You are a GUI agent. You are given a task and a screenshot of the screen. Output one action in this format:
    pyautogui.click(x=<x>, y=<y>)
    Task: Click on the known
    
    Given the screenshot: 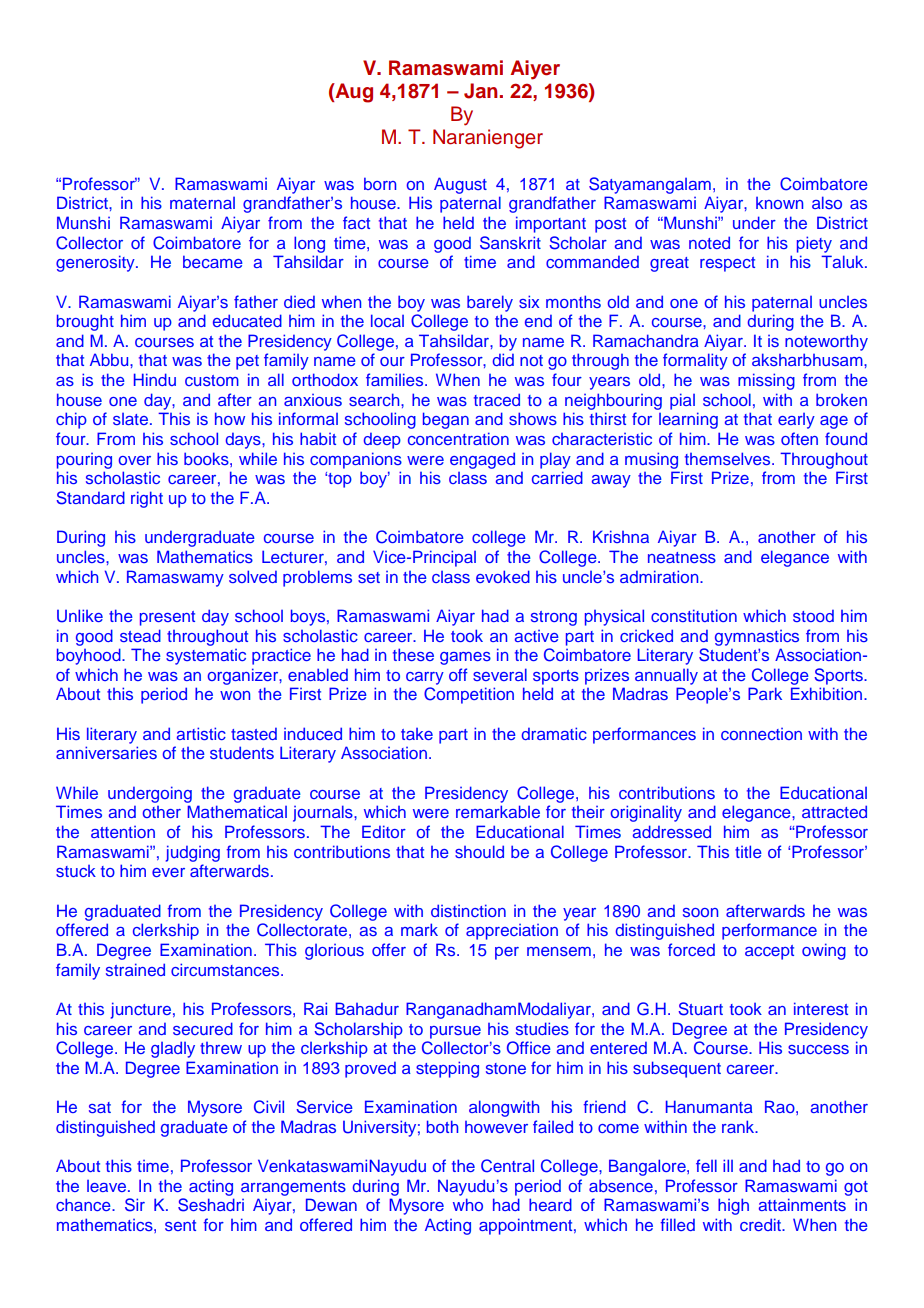 What is the action you would take?
    pyautogui.click(x=779, y=203)
